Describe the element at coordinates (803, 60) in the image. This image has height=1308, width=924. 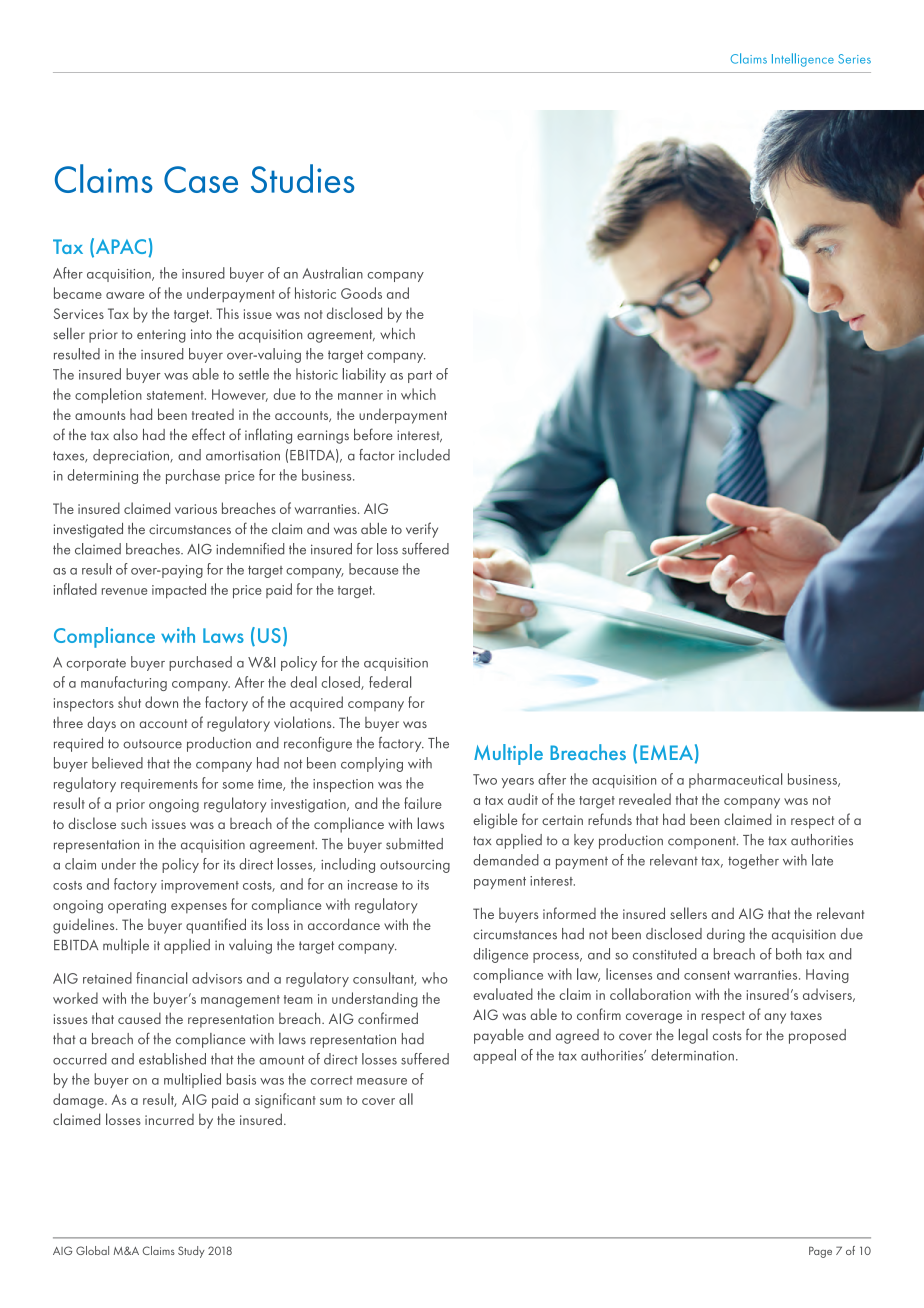
I see `Intelligence` at that location.
